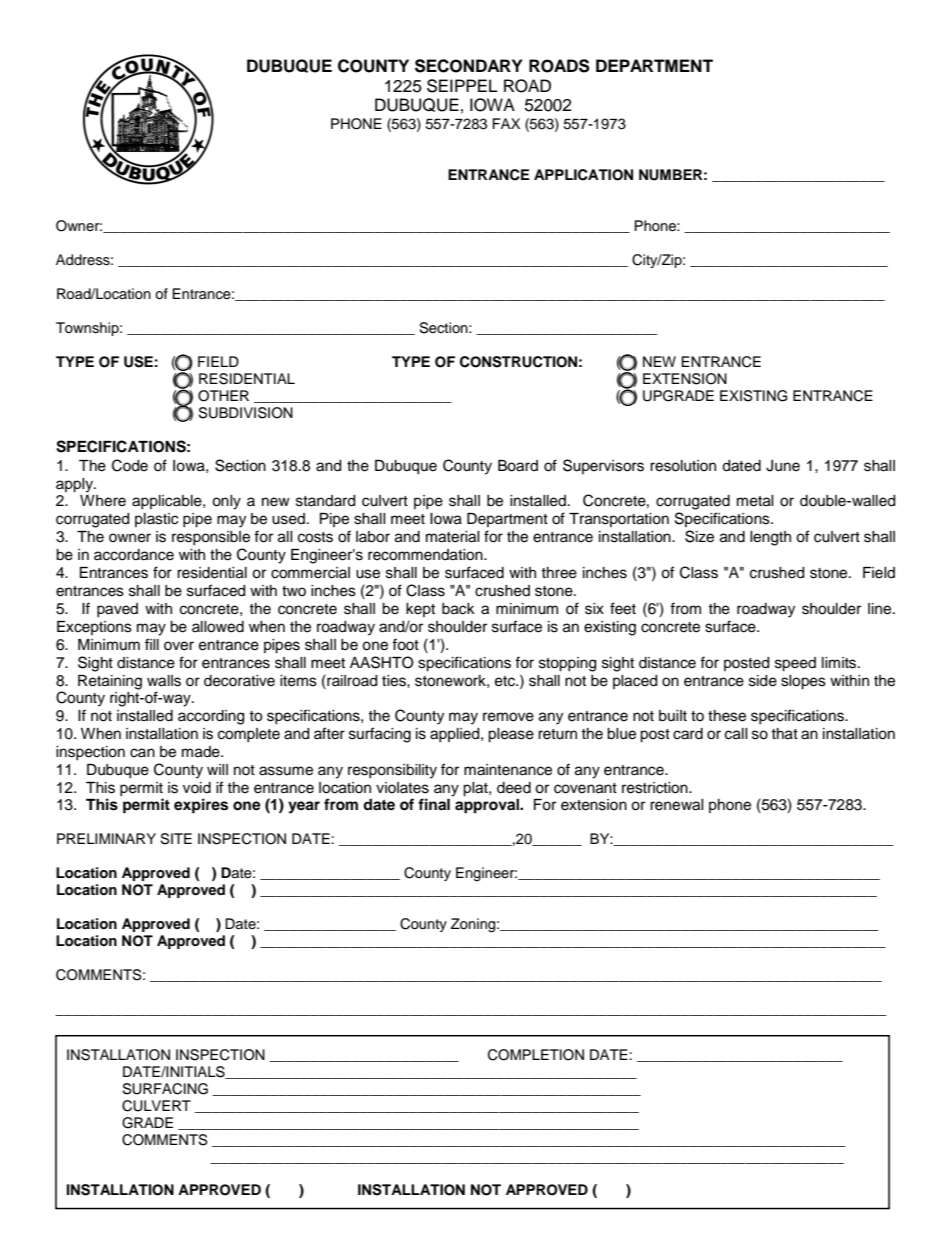  I want to click on FAX, so click(506, 123).
